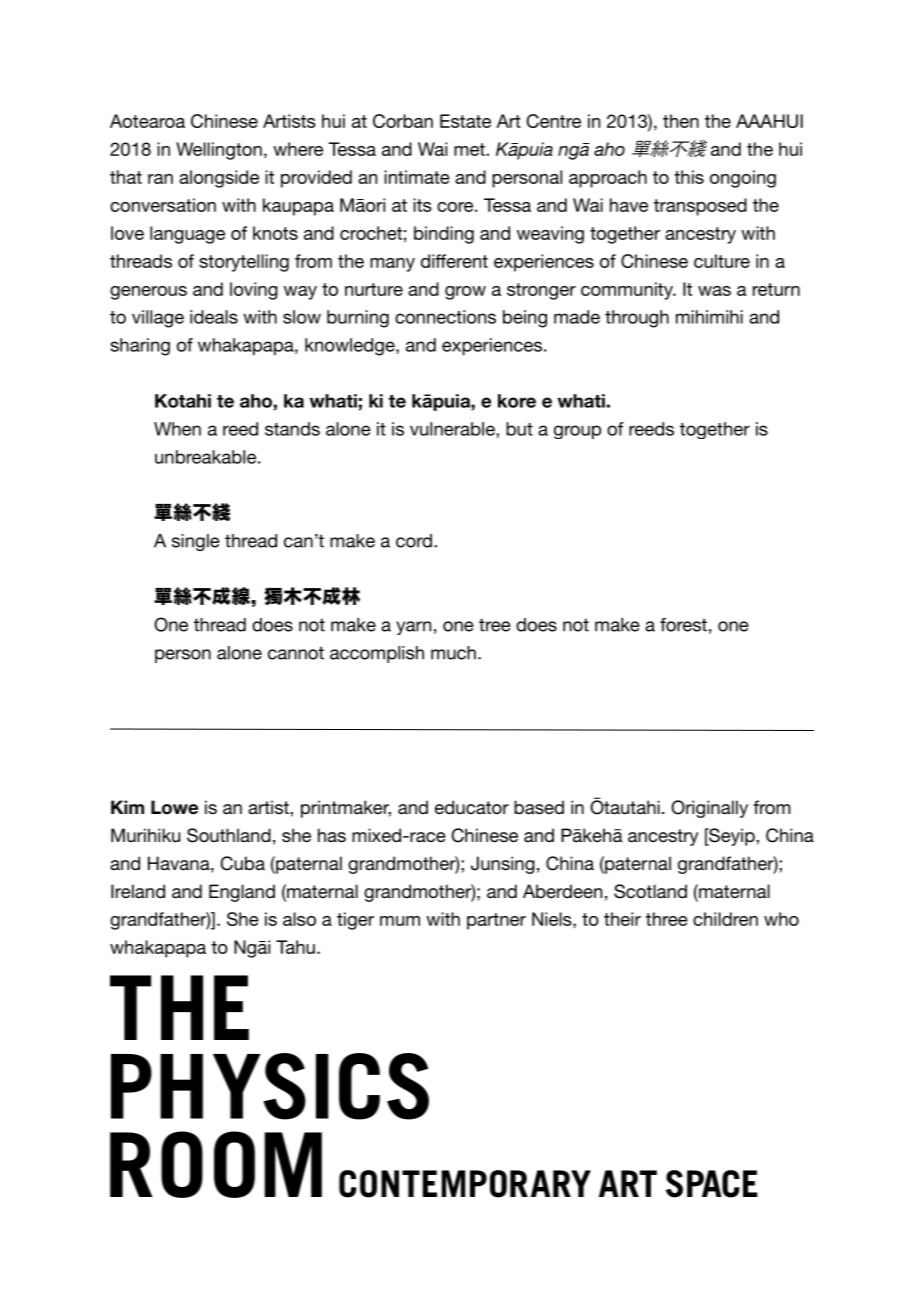  I want to click on Lowe, so click(174, 807).
